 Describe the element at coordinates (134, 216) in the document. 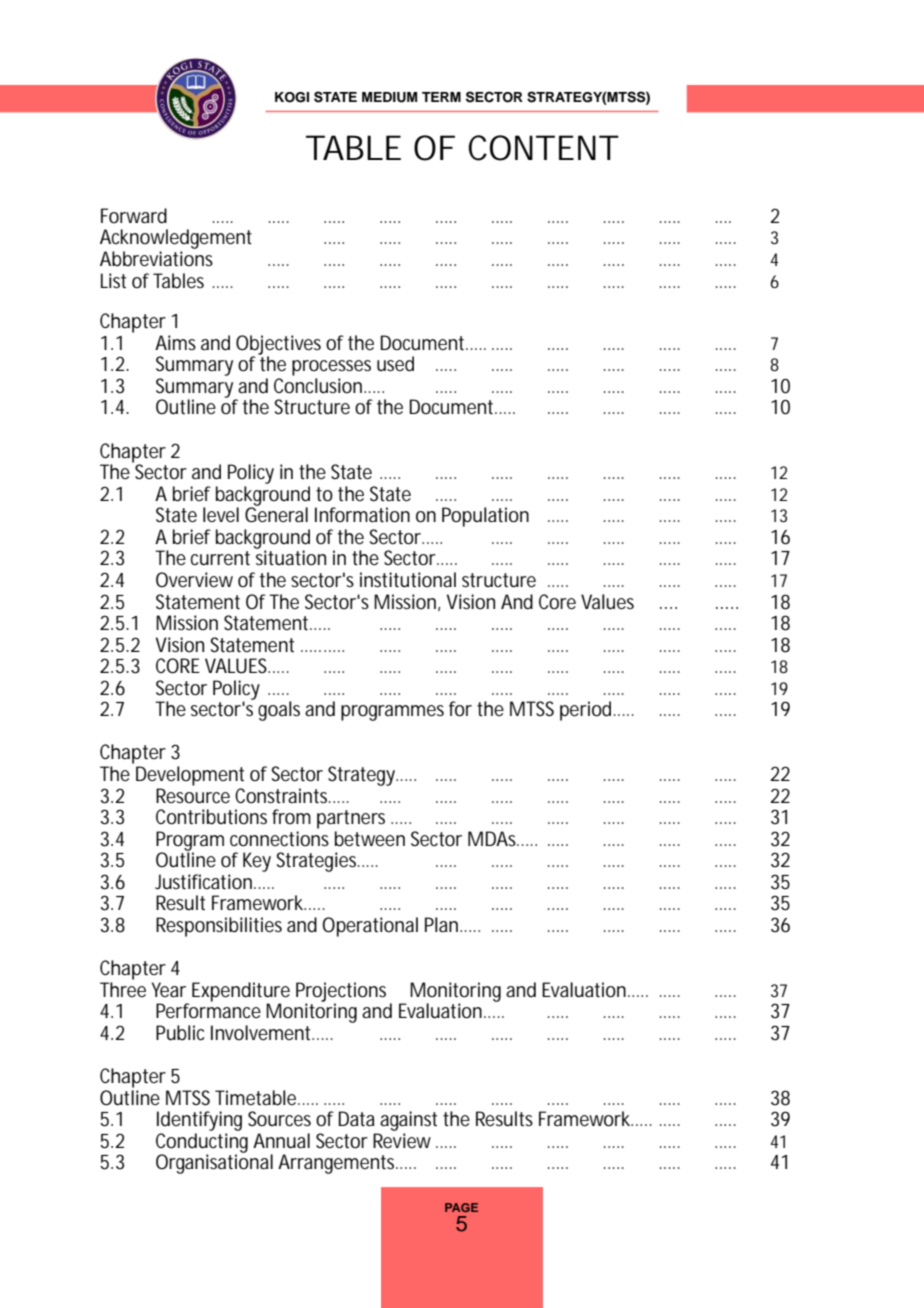

I see `Forward` at that location.
